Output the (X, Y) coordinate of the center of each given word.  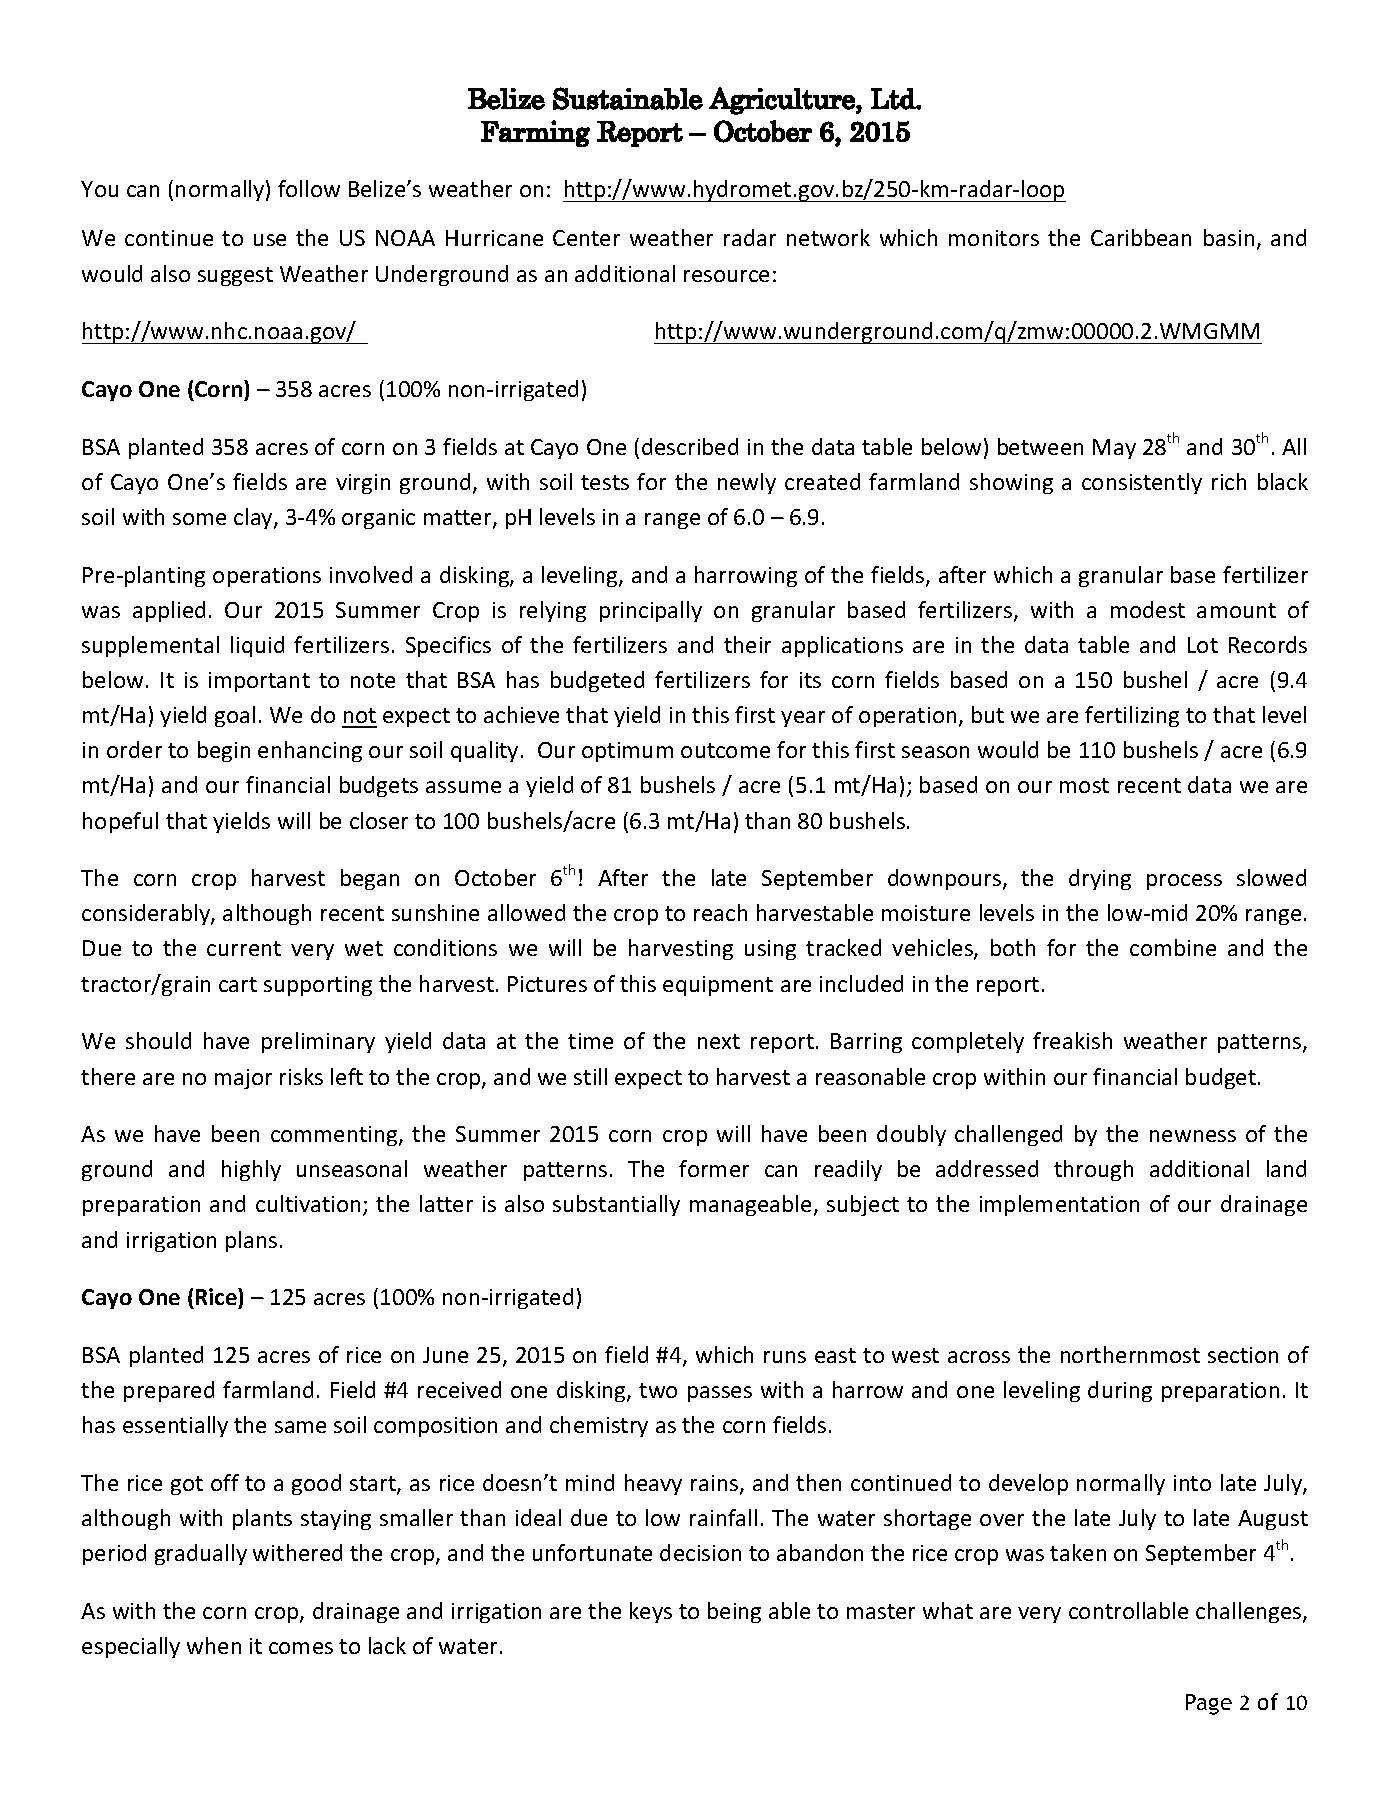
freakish (1072, 1040)
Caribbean (1141, 237)
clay (254, 518)
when (214, 1645)
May (1114, 449)
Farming (535, 133)
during (1120, 1391)
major (243, 1079)
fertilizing (1132, 716)
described (690, 446)
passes (720, 1394)
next (719, 1041)
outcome (725, 750)
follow (309, 188)
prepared (169, 1391)
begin (224, 751)
